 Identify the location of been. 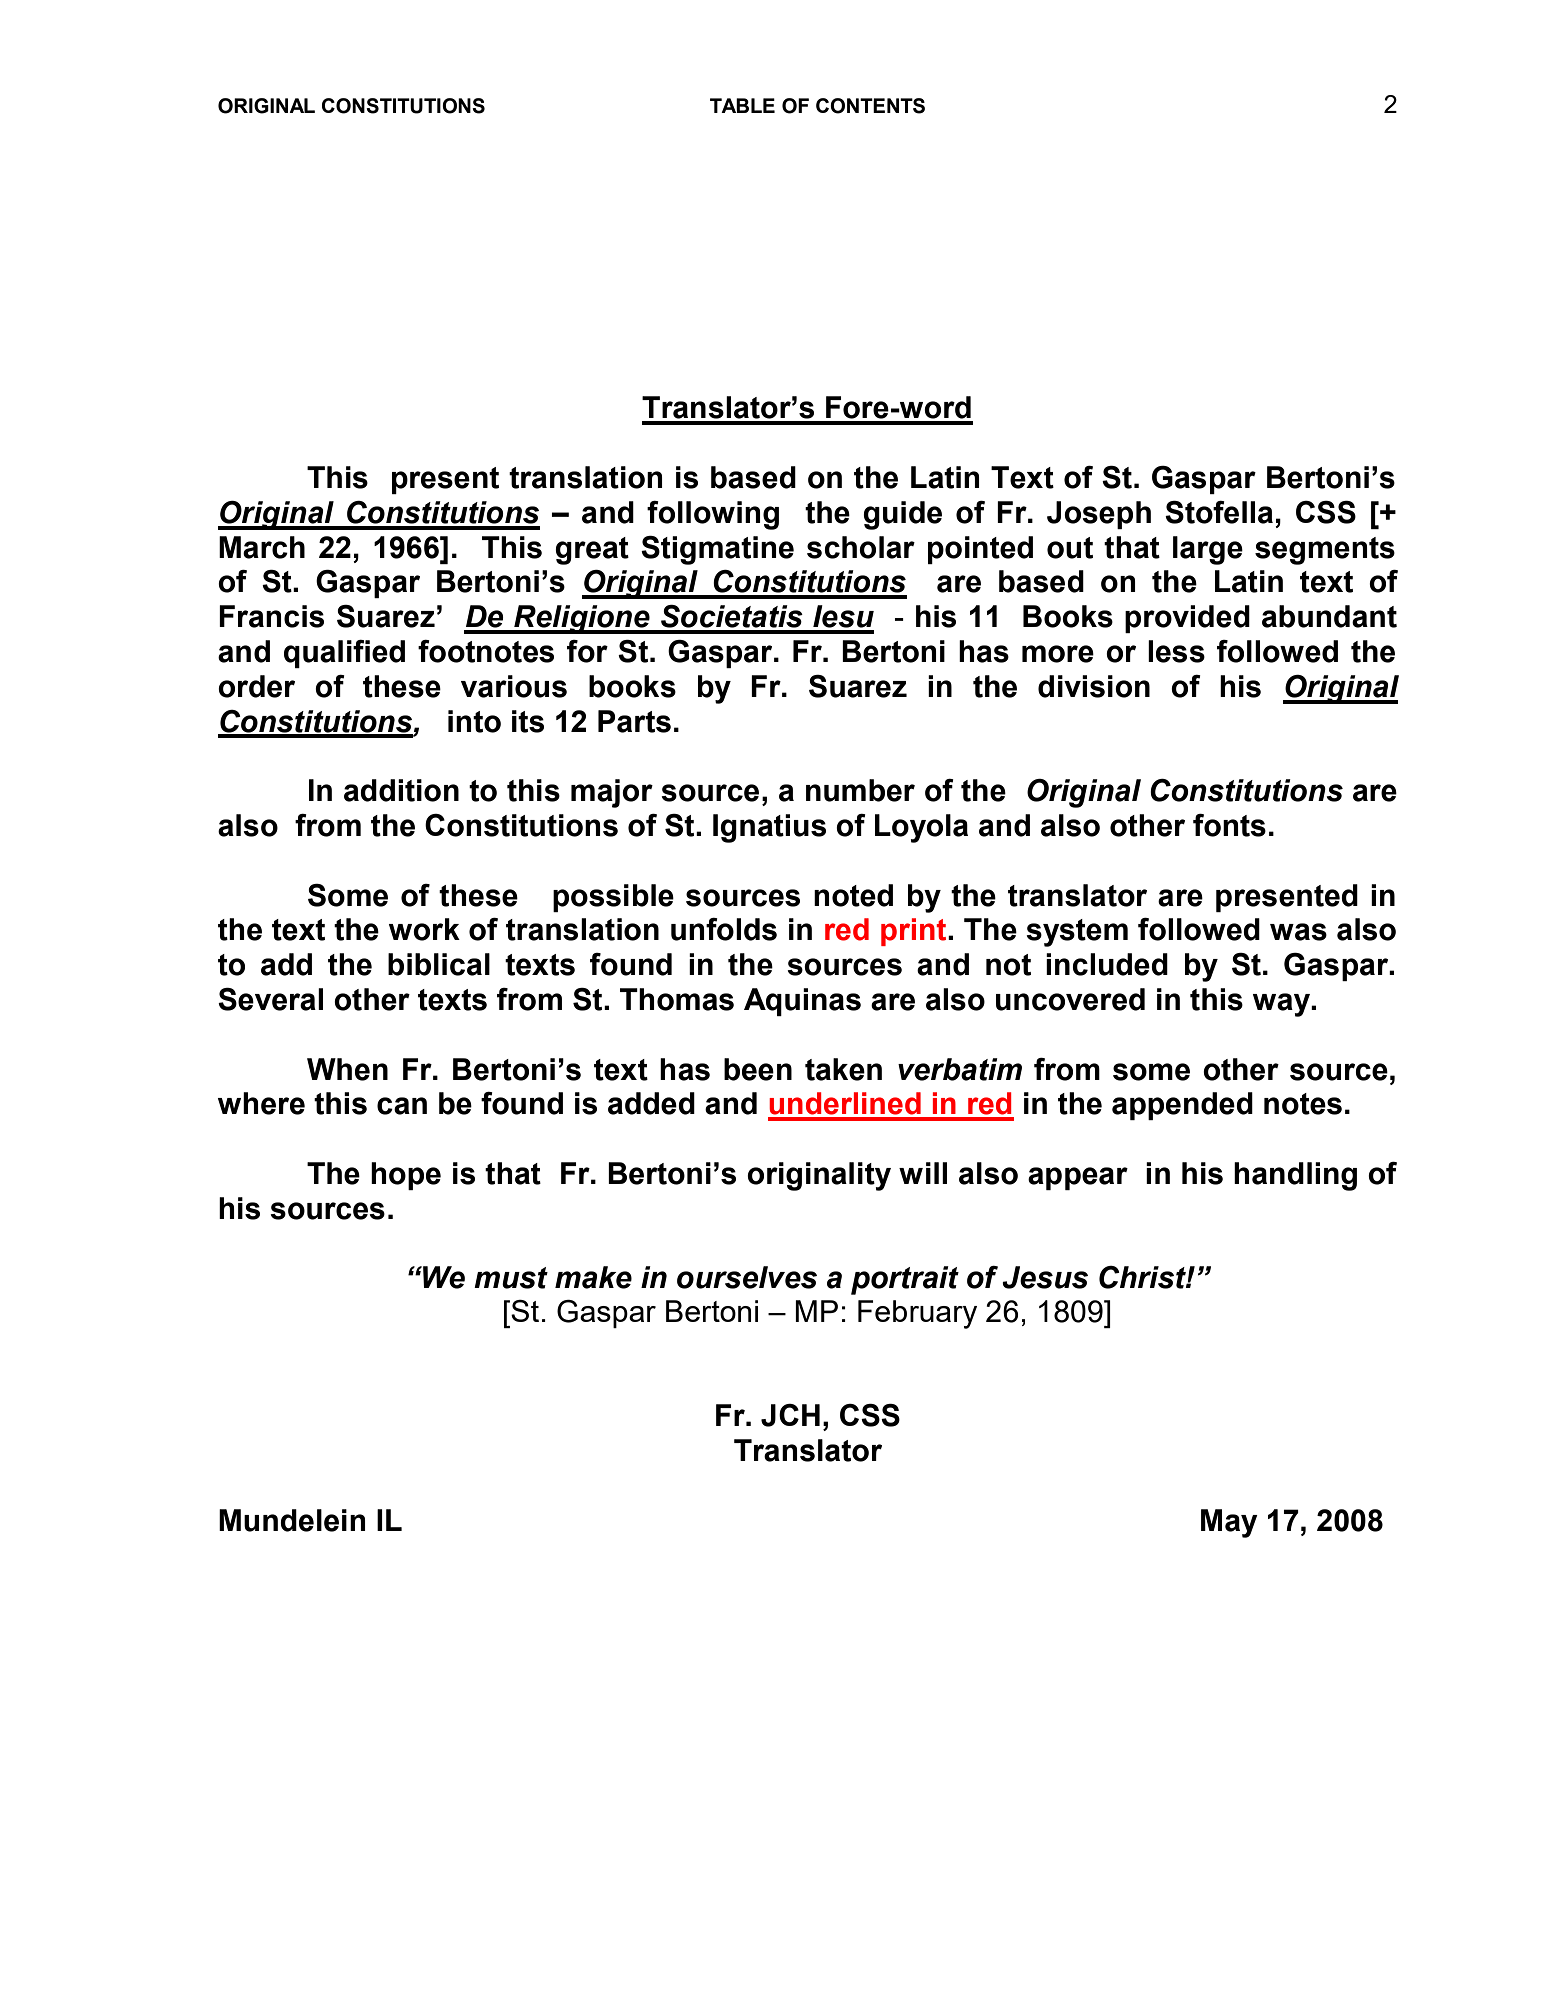
(758, 1069).
